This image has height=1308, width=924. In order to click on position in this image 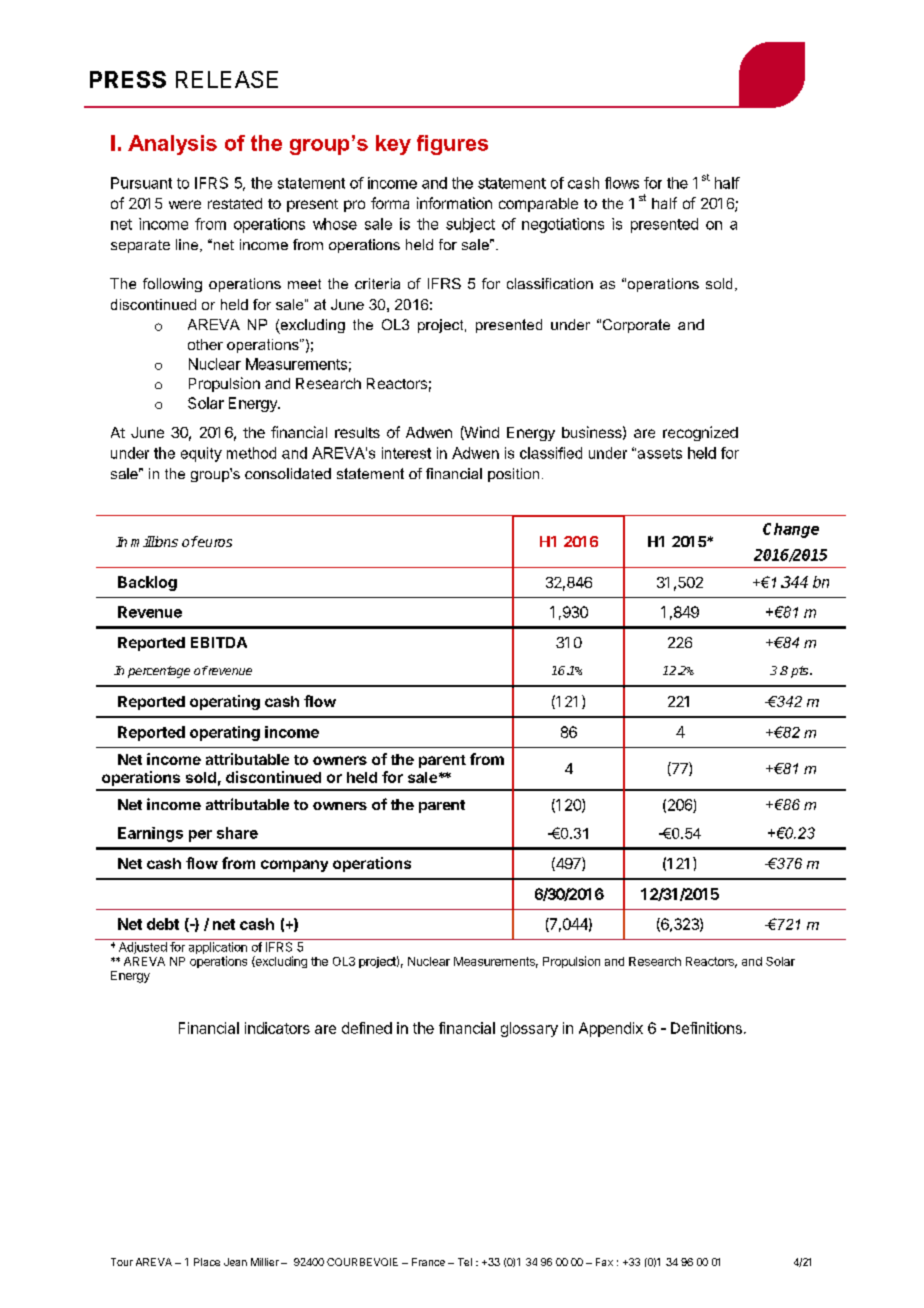, I will do `click(513, 475)`.
